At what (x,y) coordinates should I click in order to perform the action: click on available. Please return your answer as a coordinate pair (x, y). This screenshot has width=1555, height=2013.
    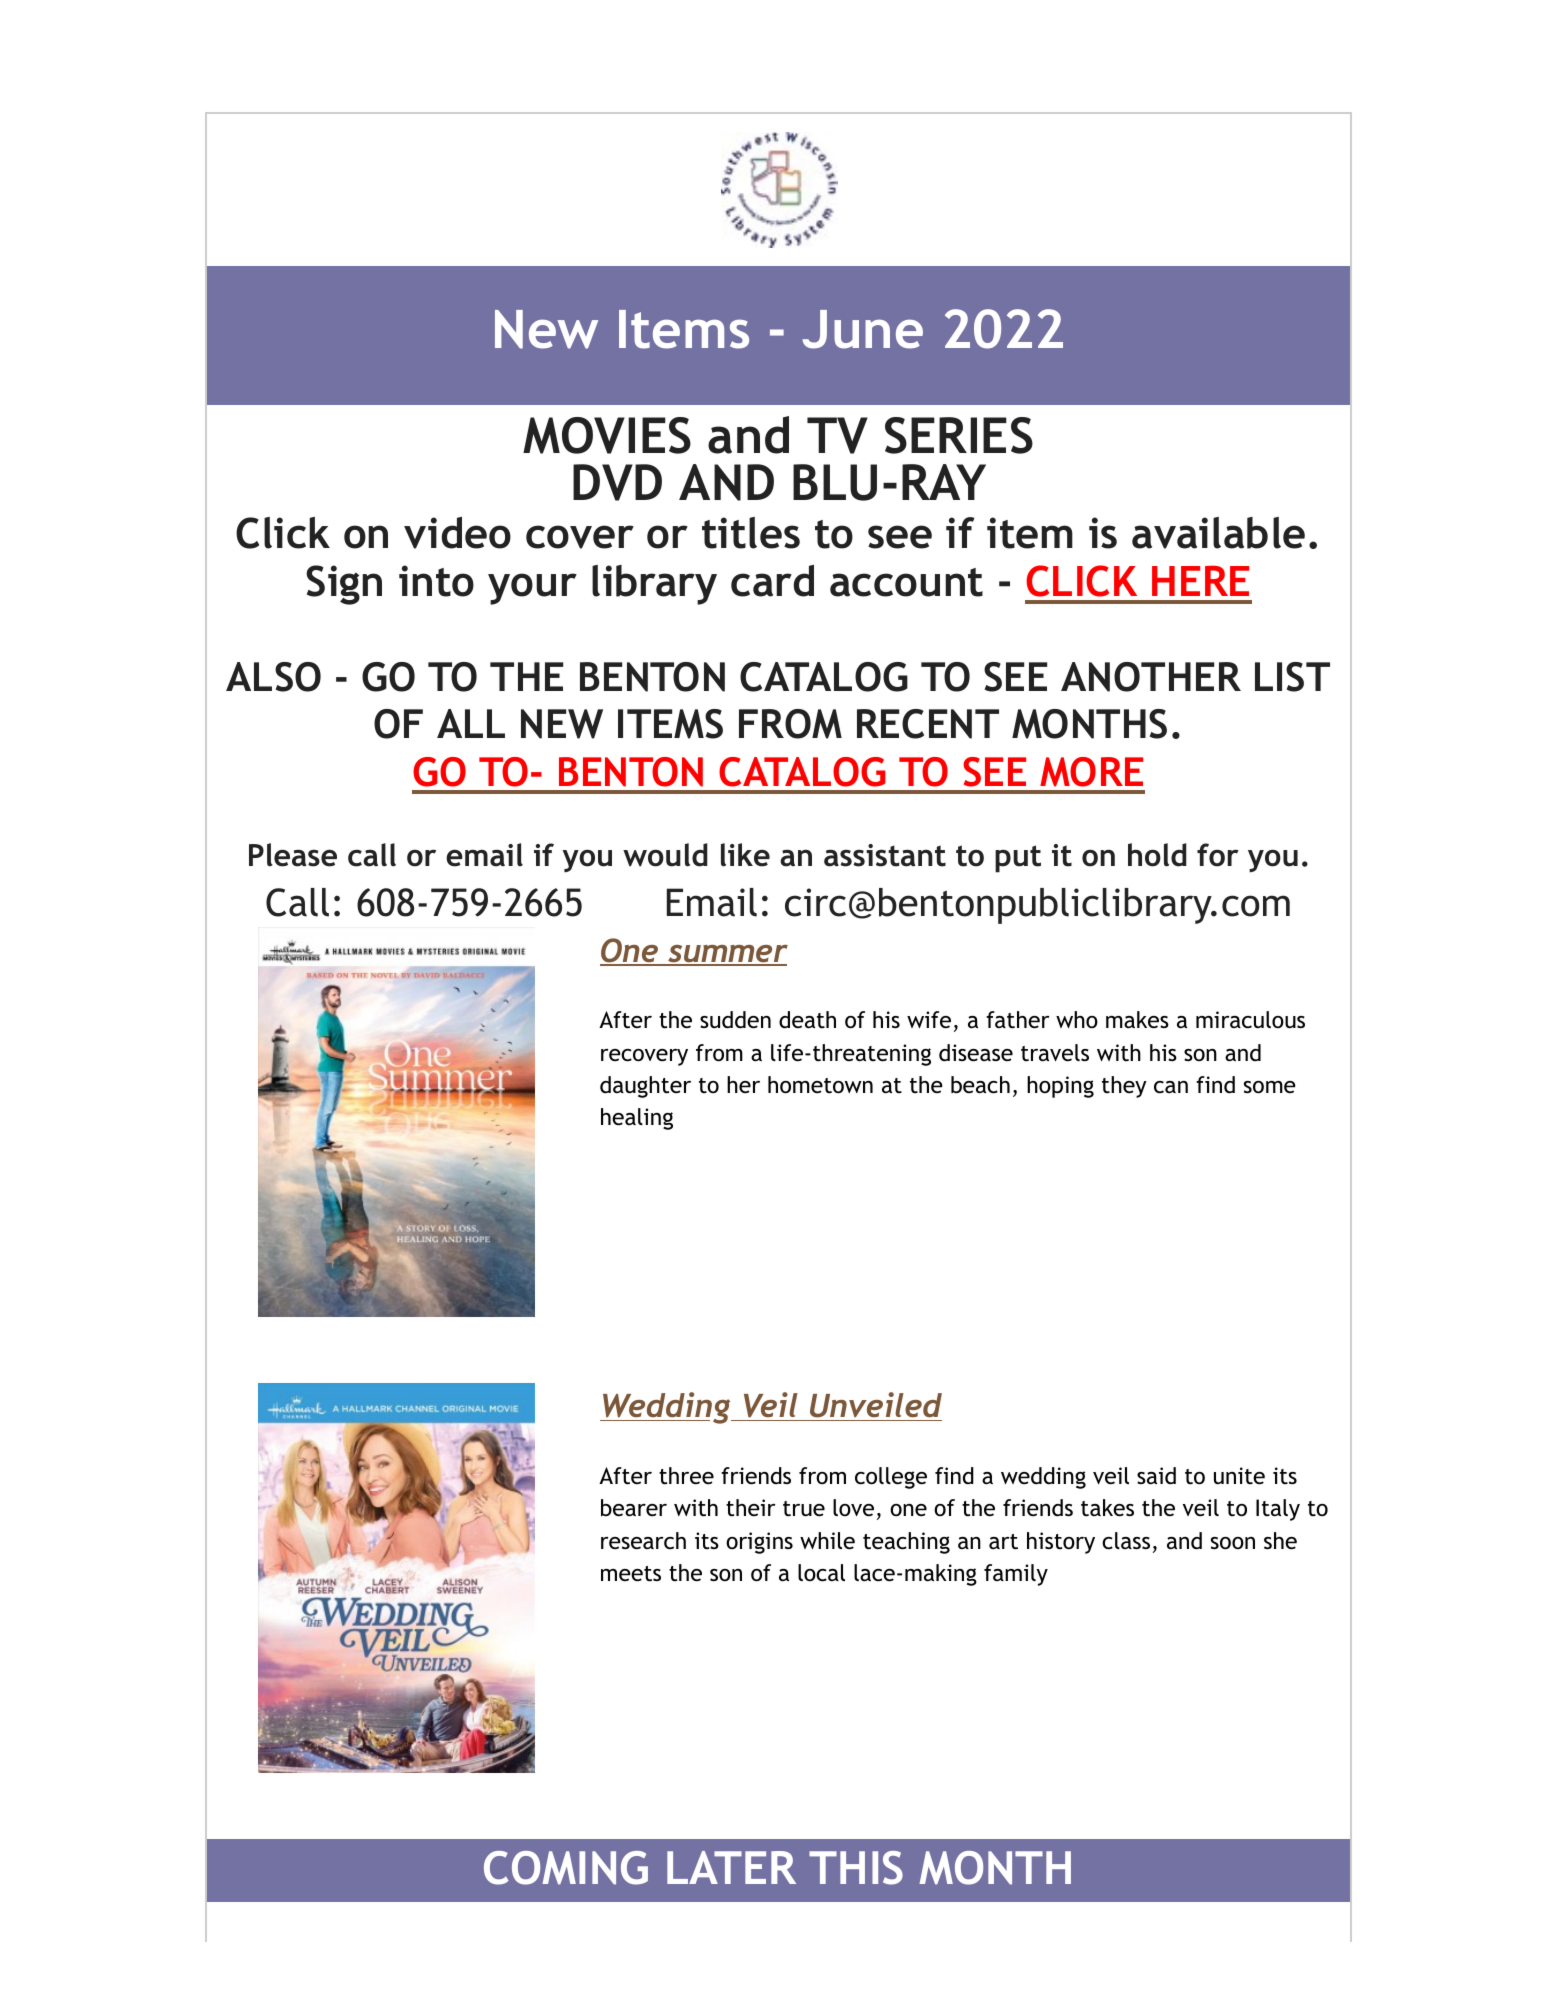
    Looking at the image, I should click on (1218, 533).
